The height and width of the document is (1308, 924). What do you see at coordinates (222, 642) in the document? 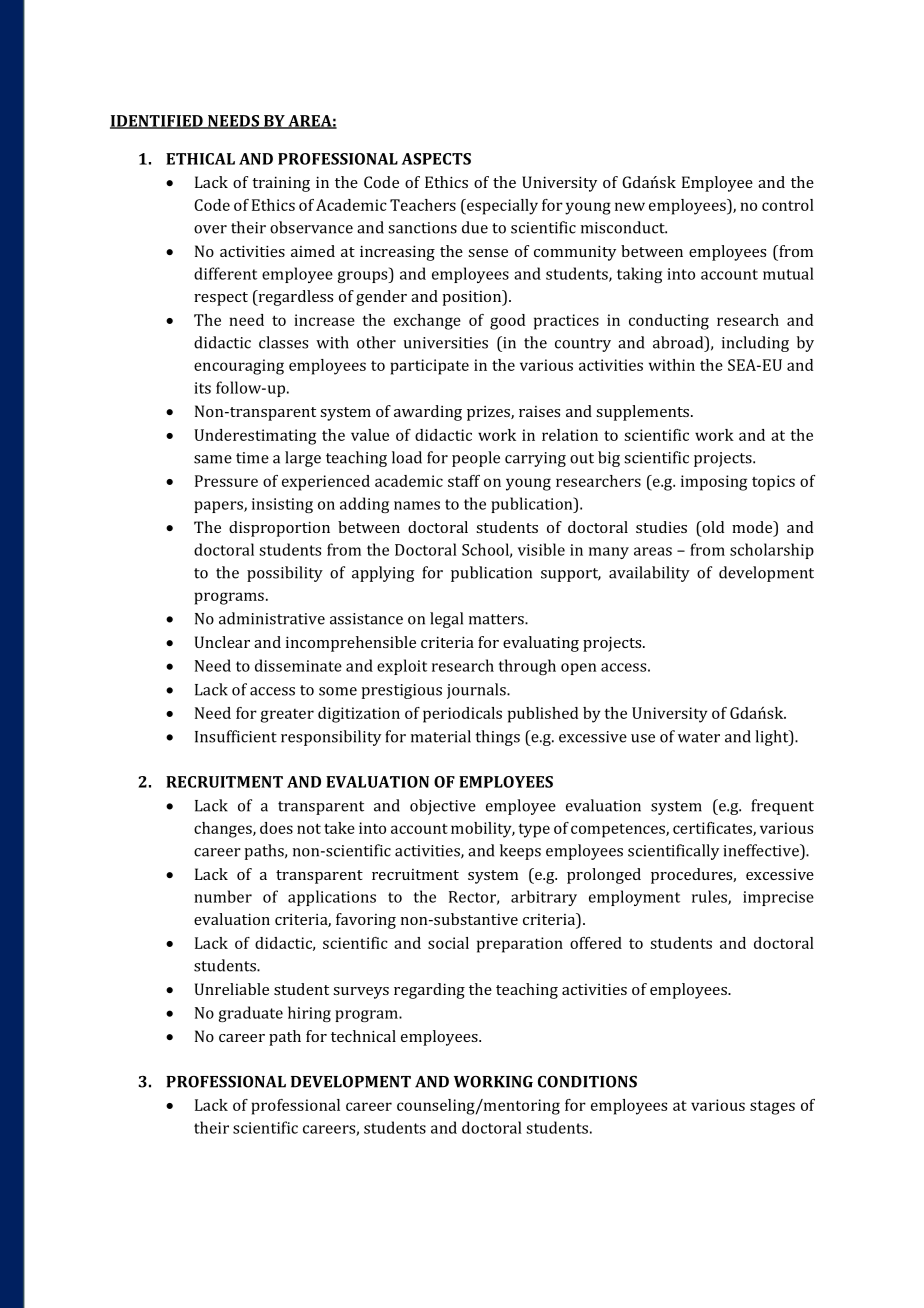
I see `Unclear` at bounding box center [222, 642].
